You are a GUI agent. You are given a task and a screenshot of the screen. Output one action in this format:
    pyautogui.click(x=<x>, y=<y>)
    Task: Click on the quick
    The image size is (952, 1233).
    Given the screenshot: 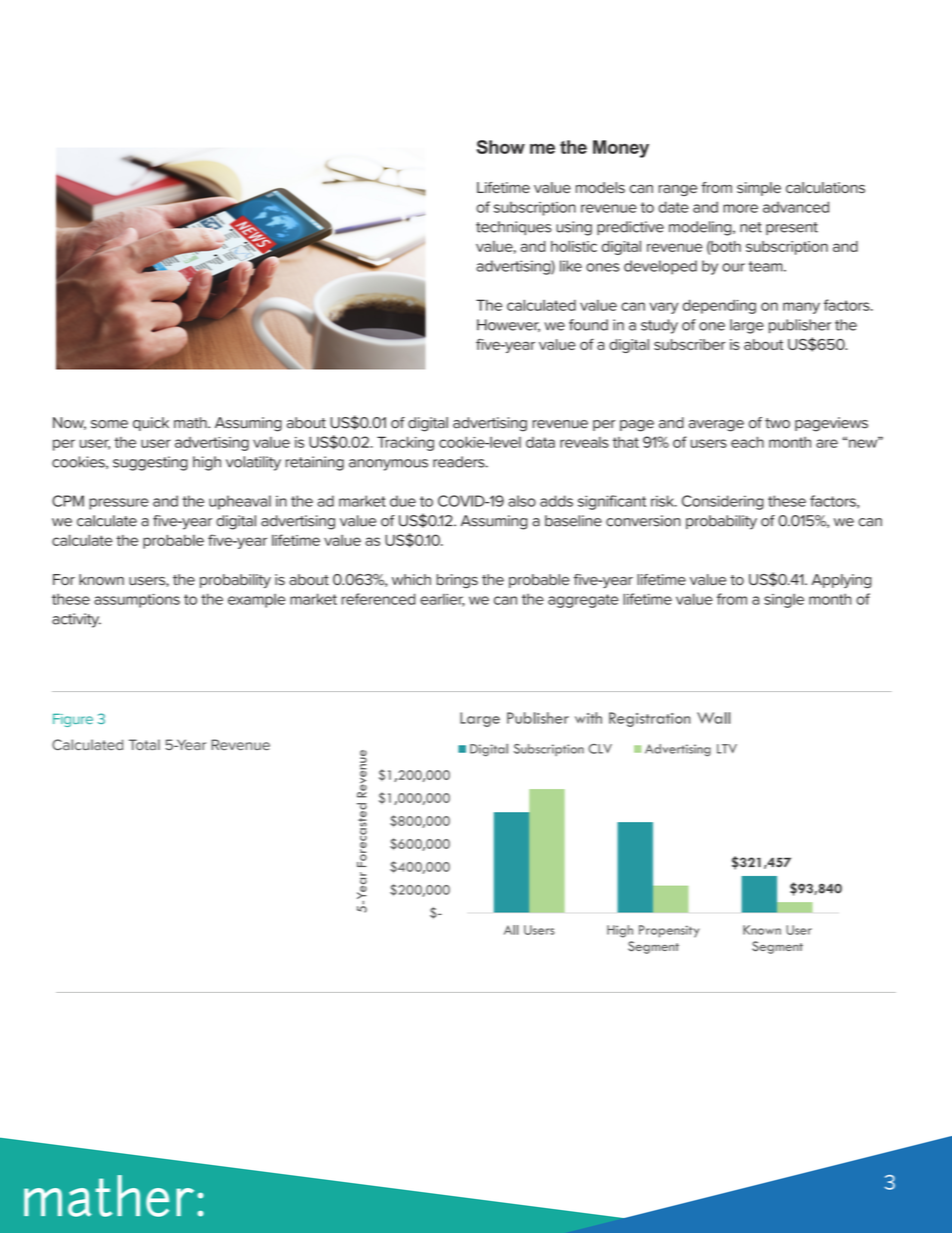 What is the action you would take?
    pyautogui.click(x=151, y=424)
